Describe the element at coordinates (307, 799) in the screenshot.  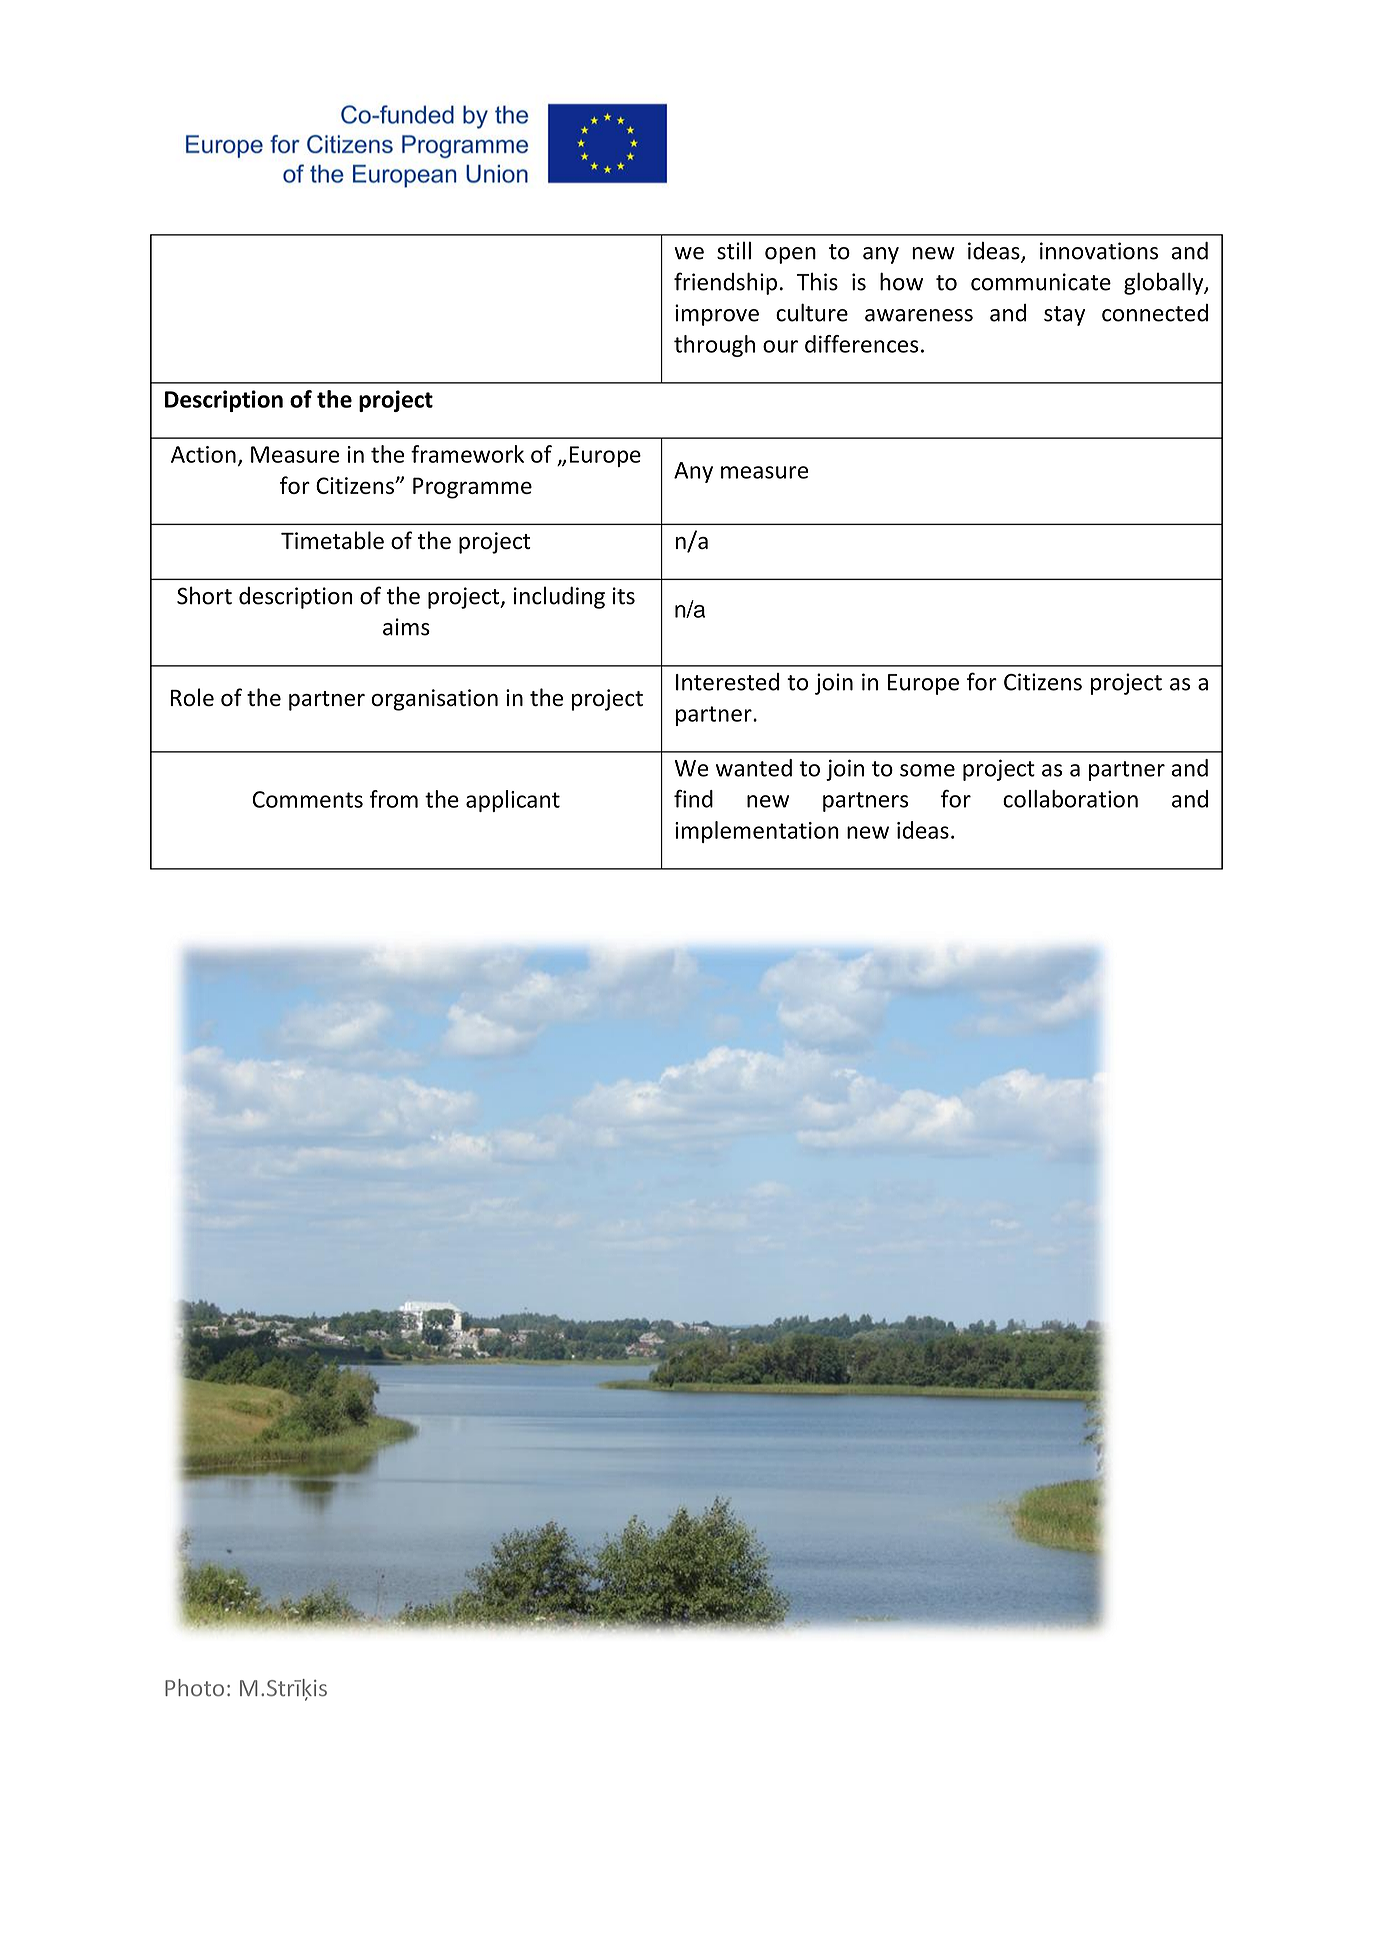
I see `Comments` at that location.
